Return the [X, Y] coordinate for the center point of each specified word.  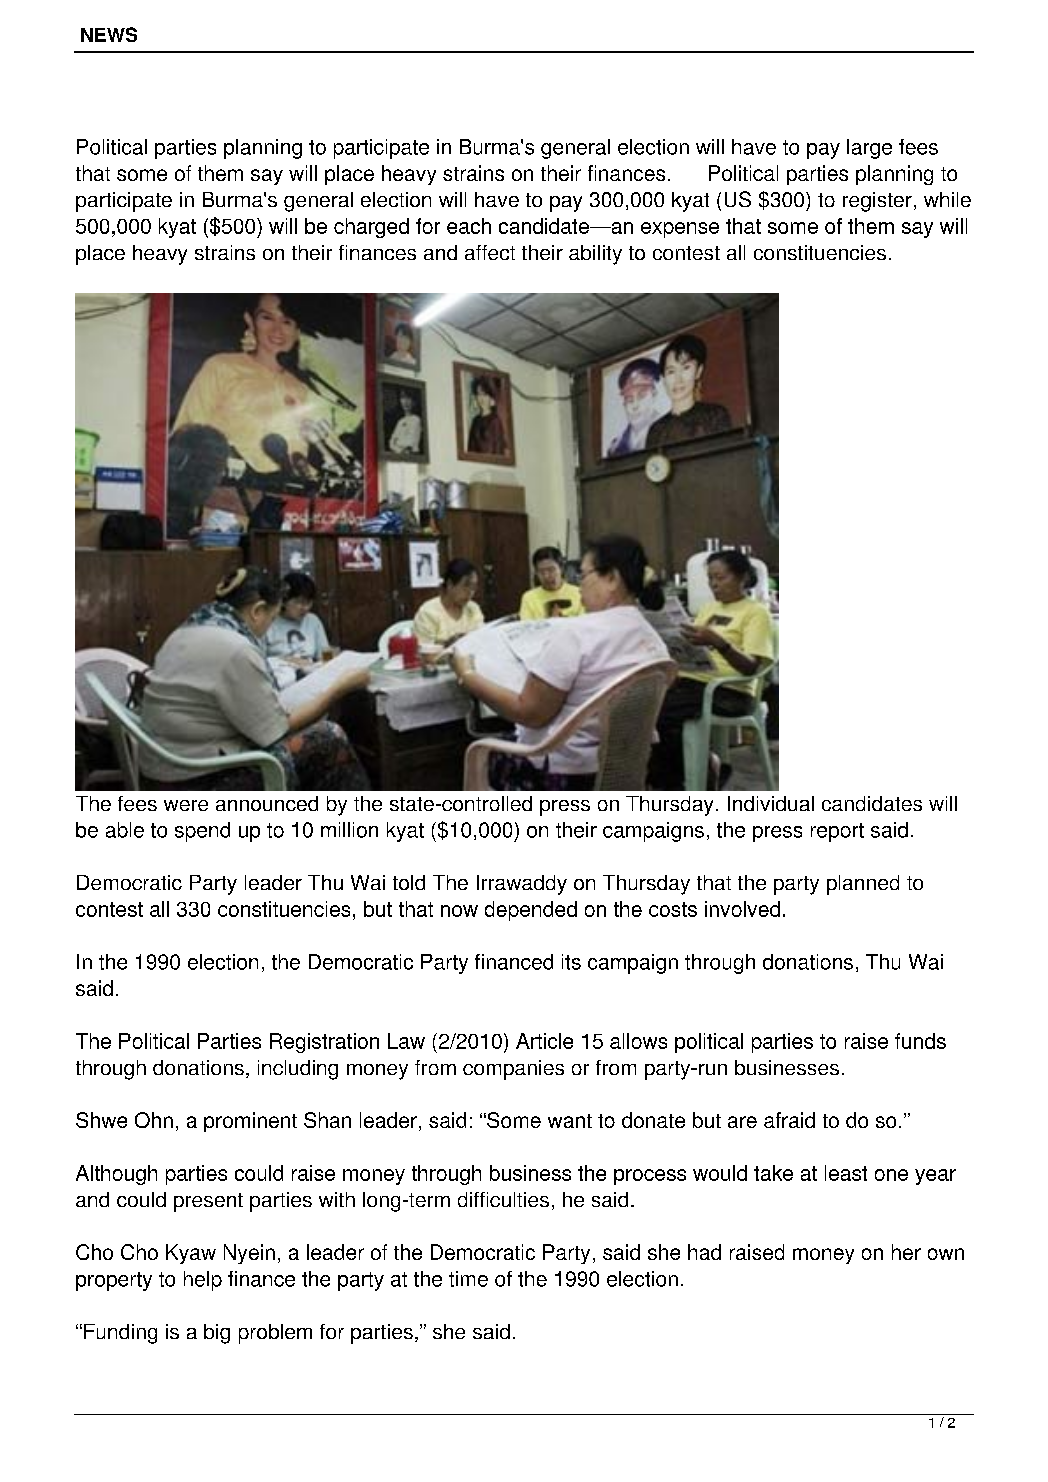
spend [202, 832]
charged [371, 228]
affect [490, 252]
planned [863, 885]
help [203, 1281]
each [469, 226]
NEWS [109, 34]
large [869, 149]
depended [531, 911]
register [877, 202]
